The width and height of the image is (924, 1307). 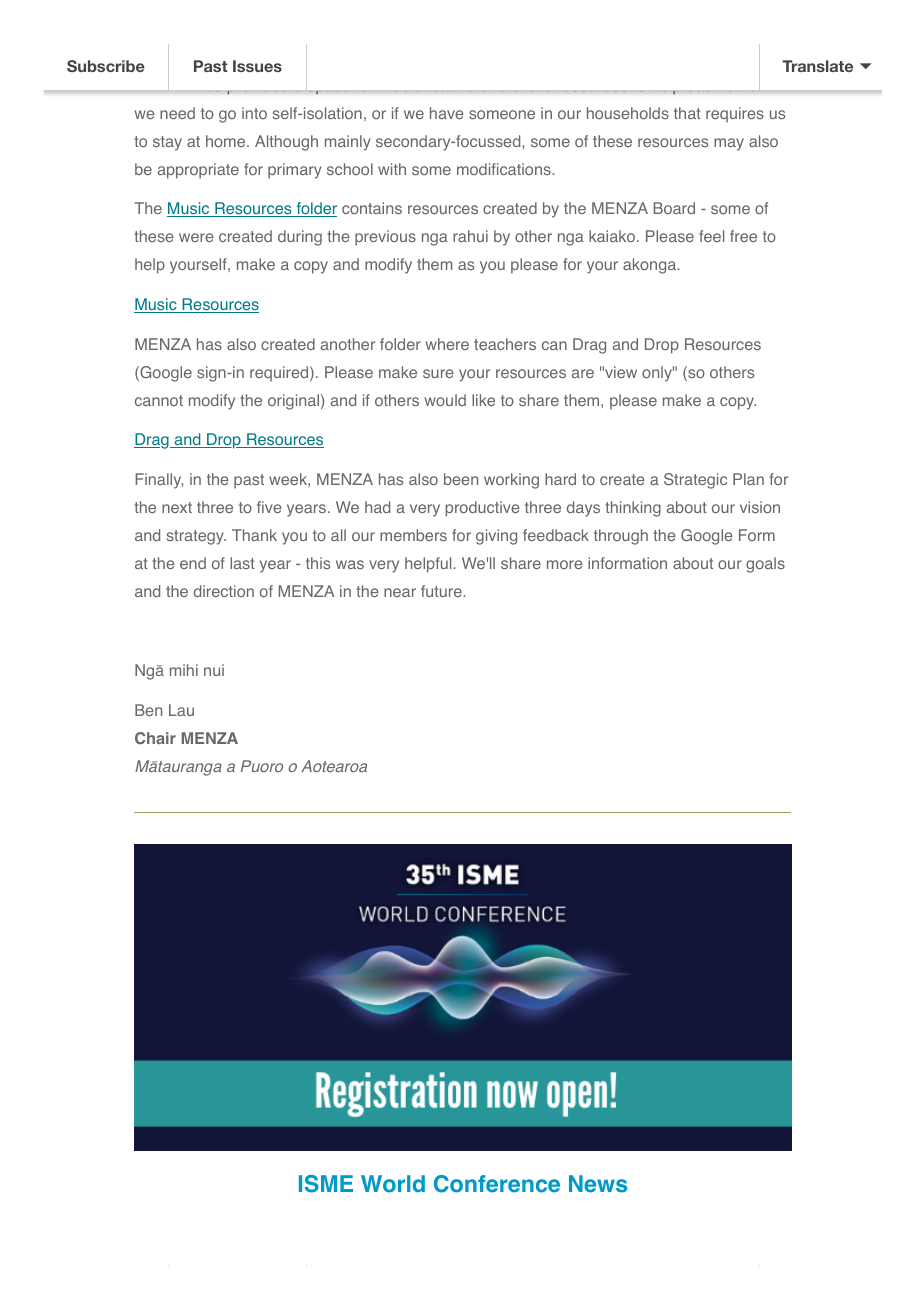 I want to click on requires, so click(x=735, y=114).
